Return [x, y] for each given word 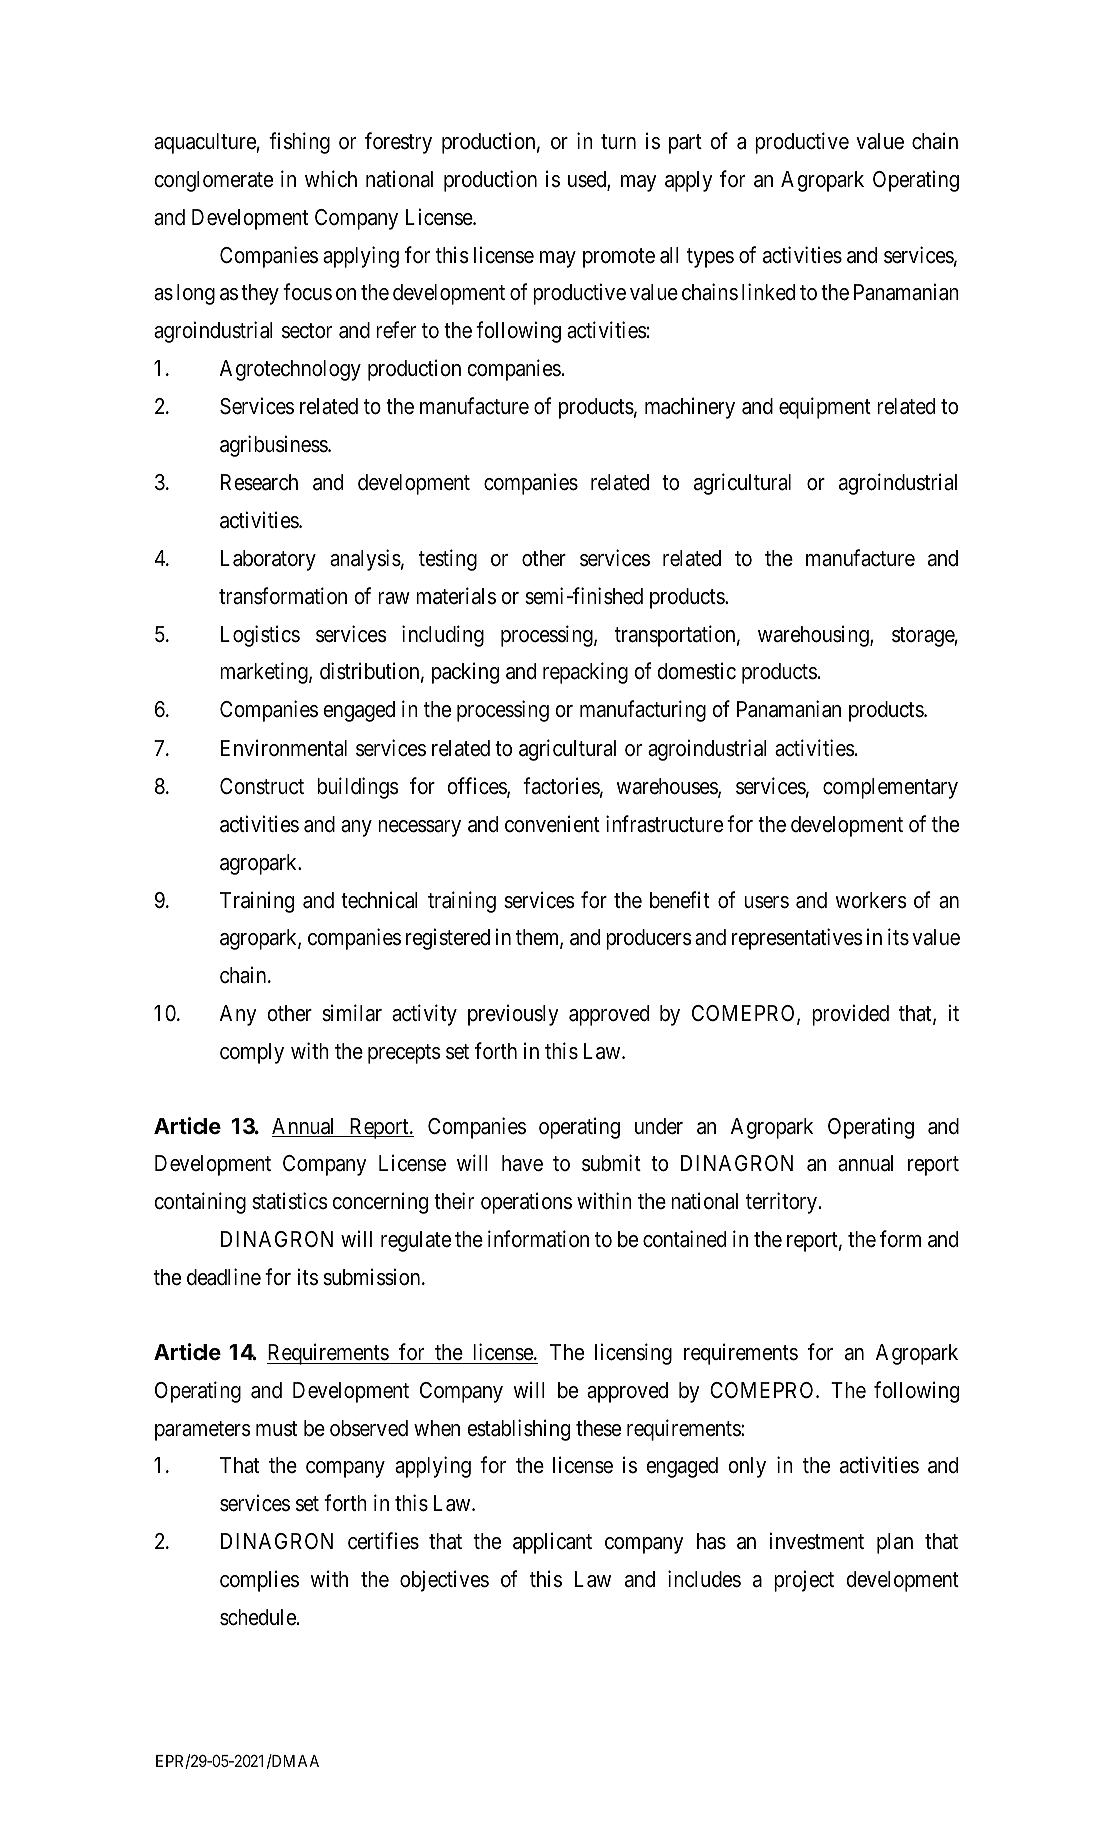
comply [252, 1053]
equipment [825, 408]
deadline [224, 1277]
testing [448, 560]
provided [850, 1015]
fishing [299, 143]
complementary [890, 788]
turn [618, 141]
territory [781, 1203]
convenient [552, 824]
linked [768, 292]
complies [259, 1581]
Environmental [284, 748]
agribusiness [274, 446]
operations [526, 1203]
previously [513, 1015]
